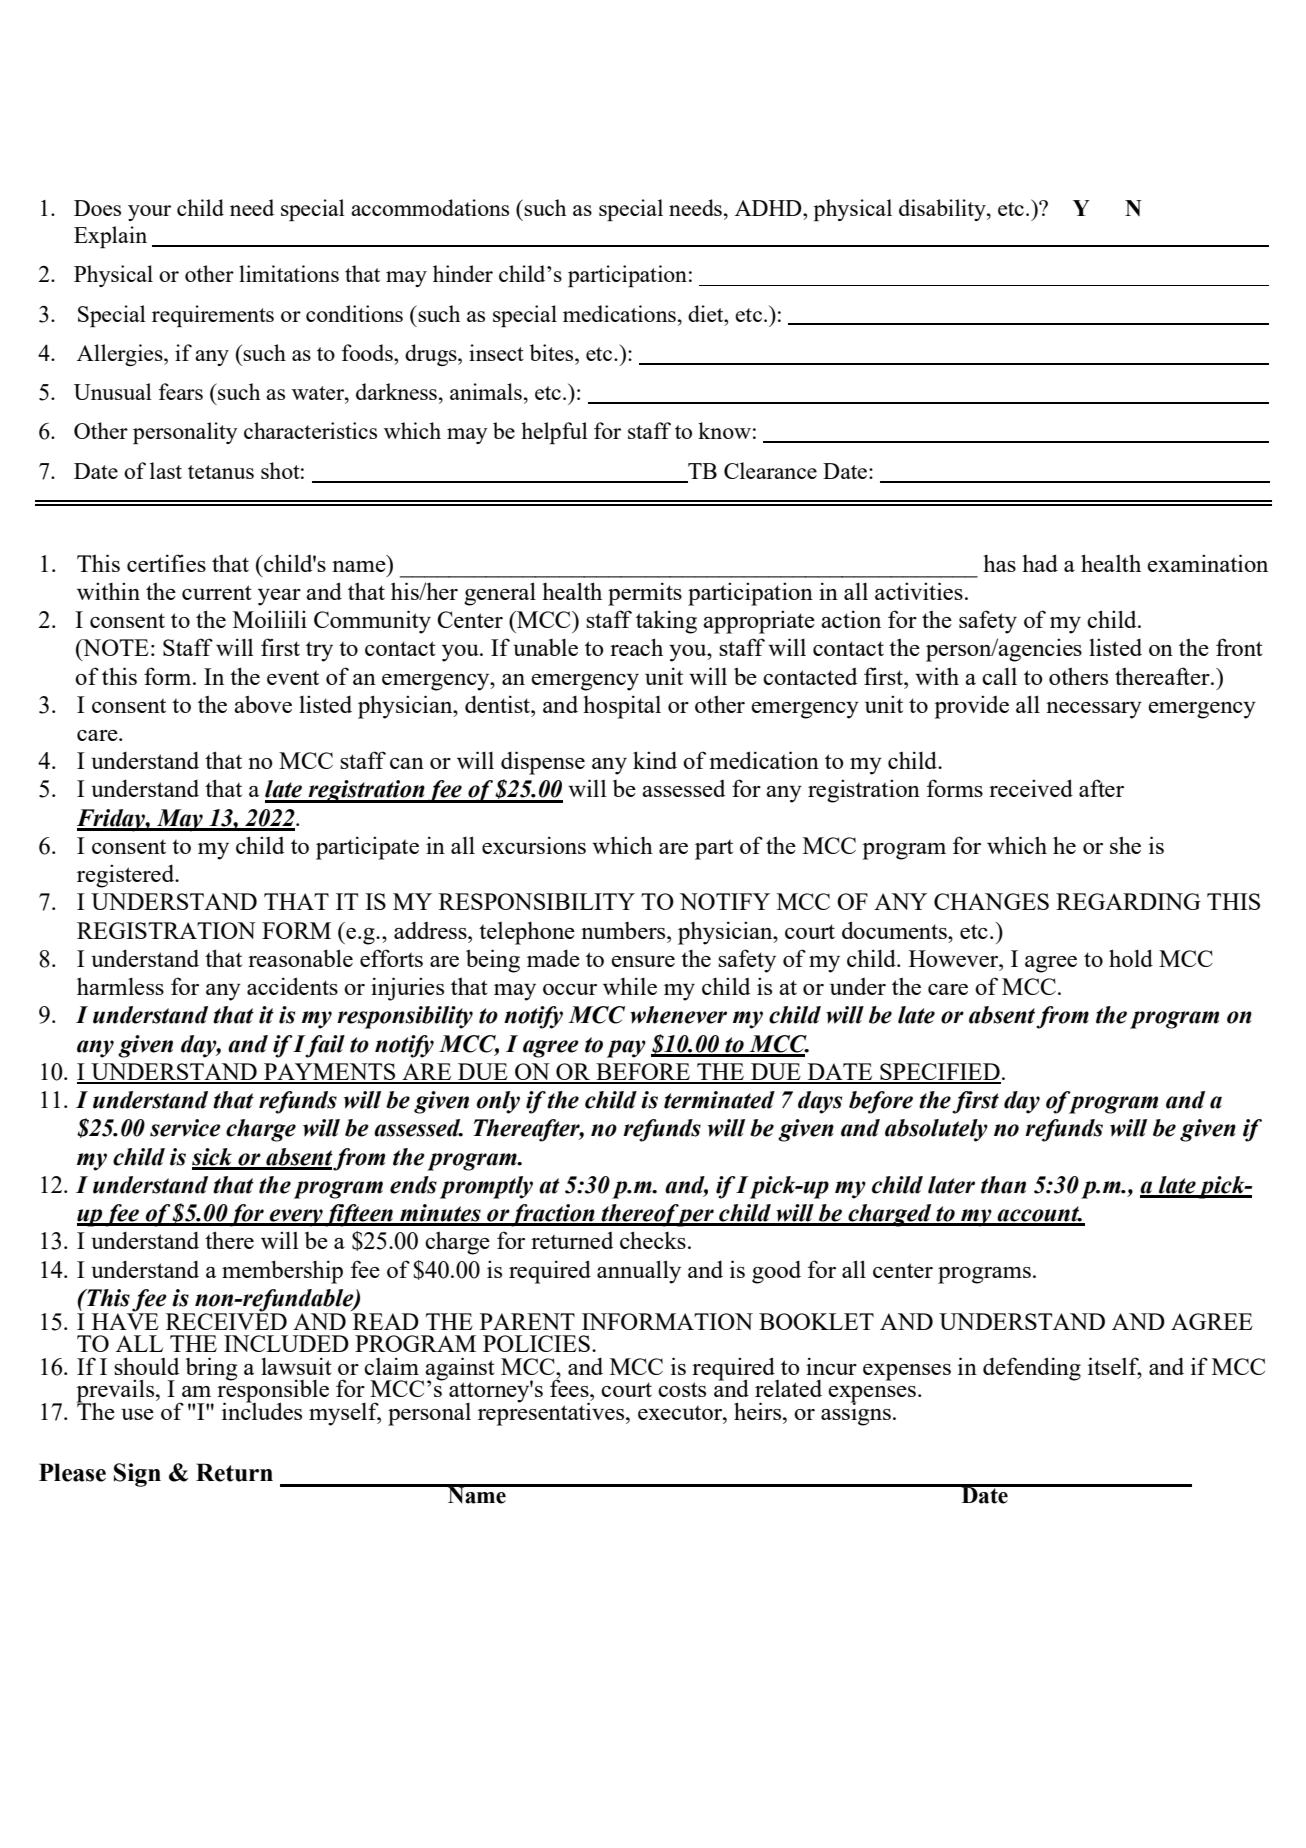 Image resolution: width=1306 pixels, height=1848 pixels. I want to click on call, so click(999, 676).
